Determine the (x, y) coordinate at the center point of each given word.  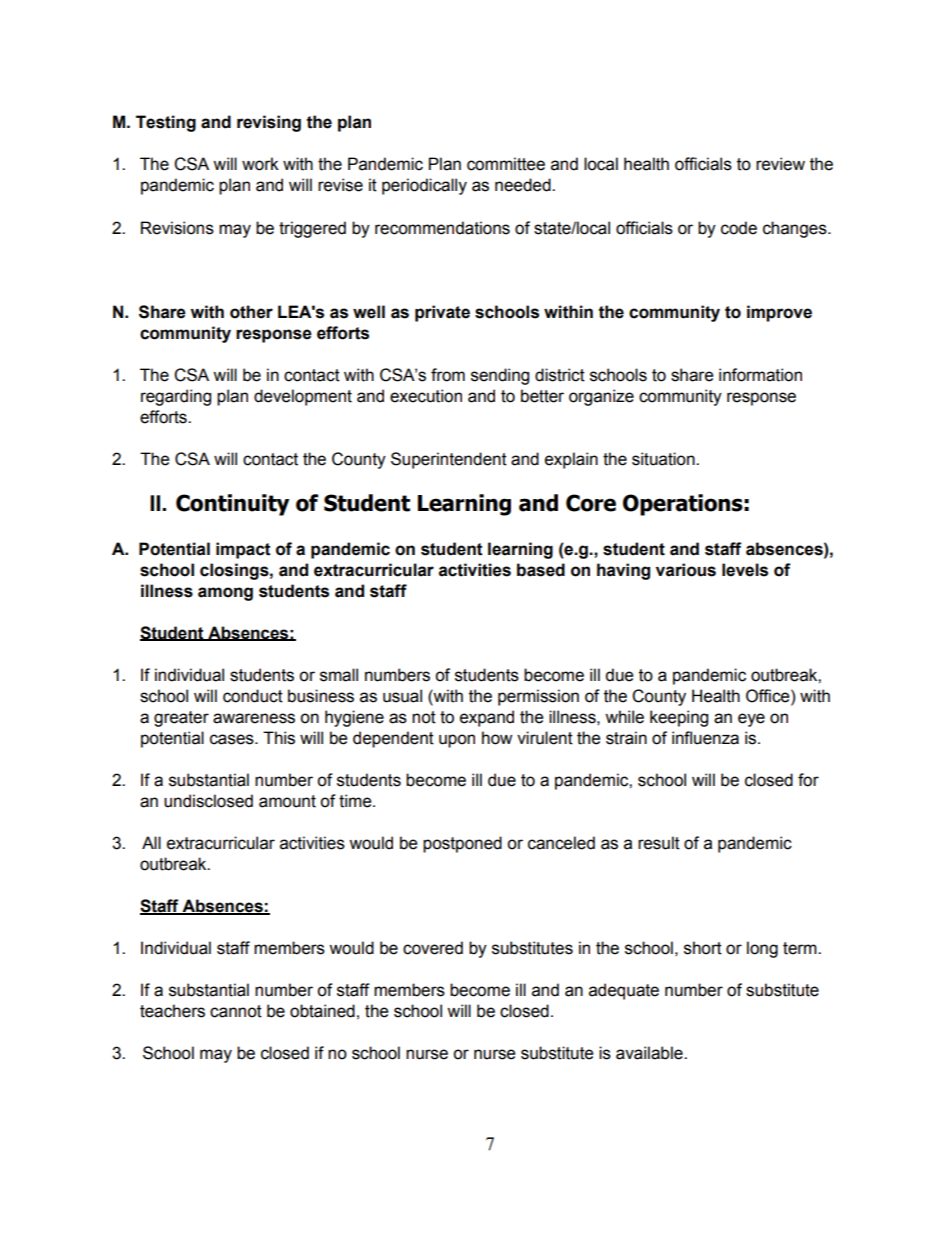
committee (506, 164)
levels (745, 570)
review (780, 164)
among (225, 594)
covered (433, 948)
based (541, 570)
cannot (236, 1011)
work (260, 164)
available (650, 1053)
